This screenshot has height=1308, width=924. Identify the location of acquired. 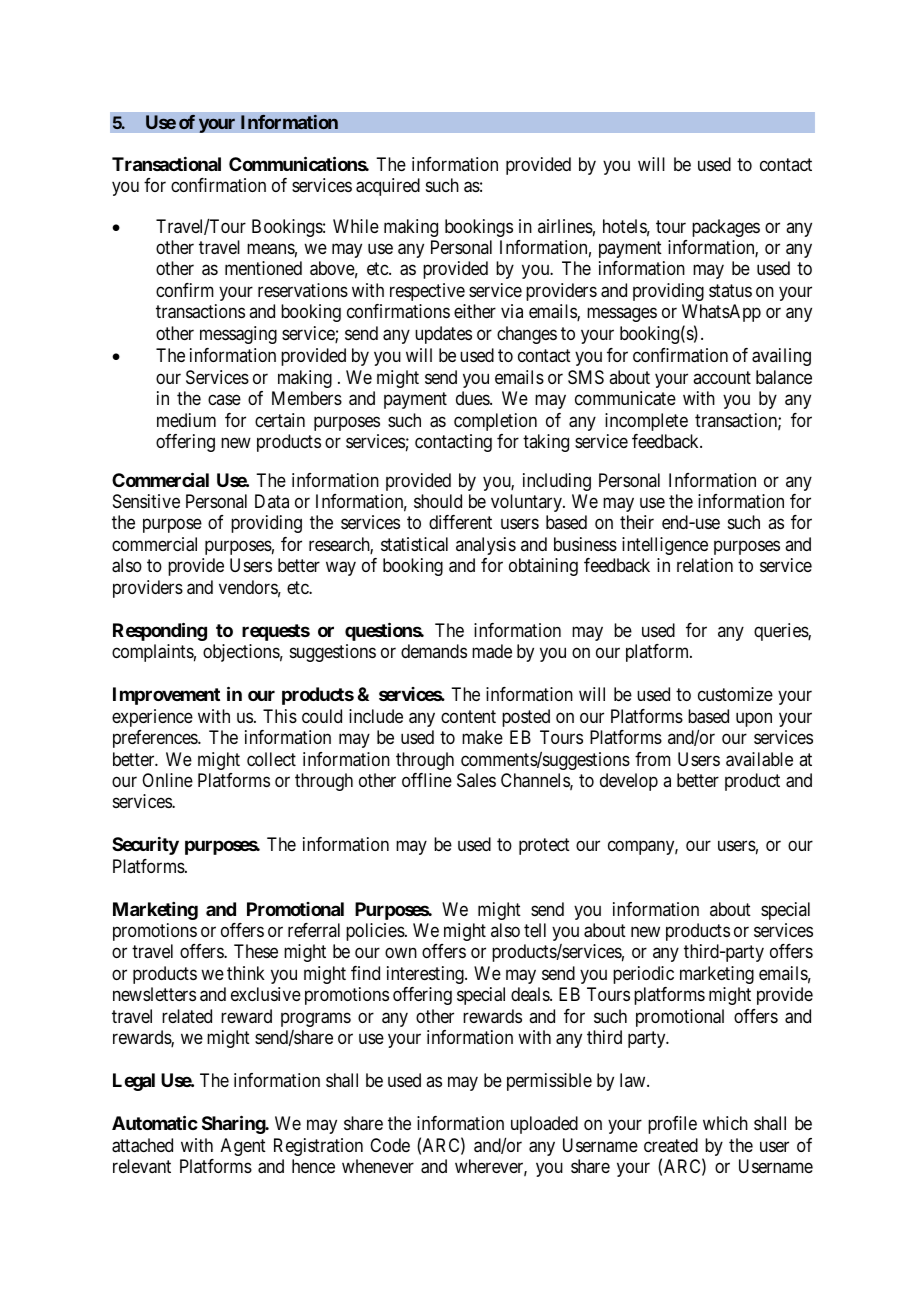
(388, 187).
